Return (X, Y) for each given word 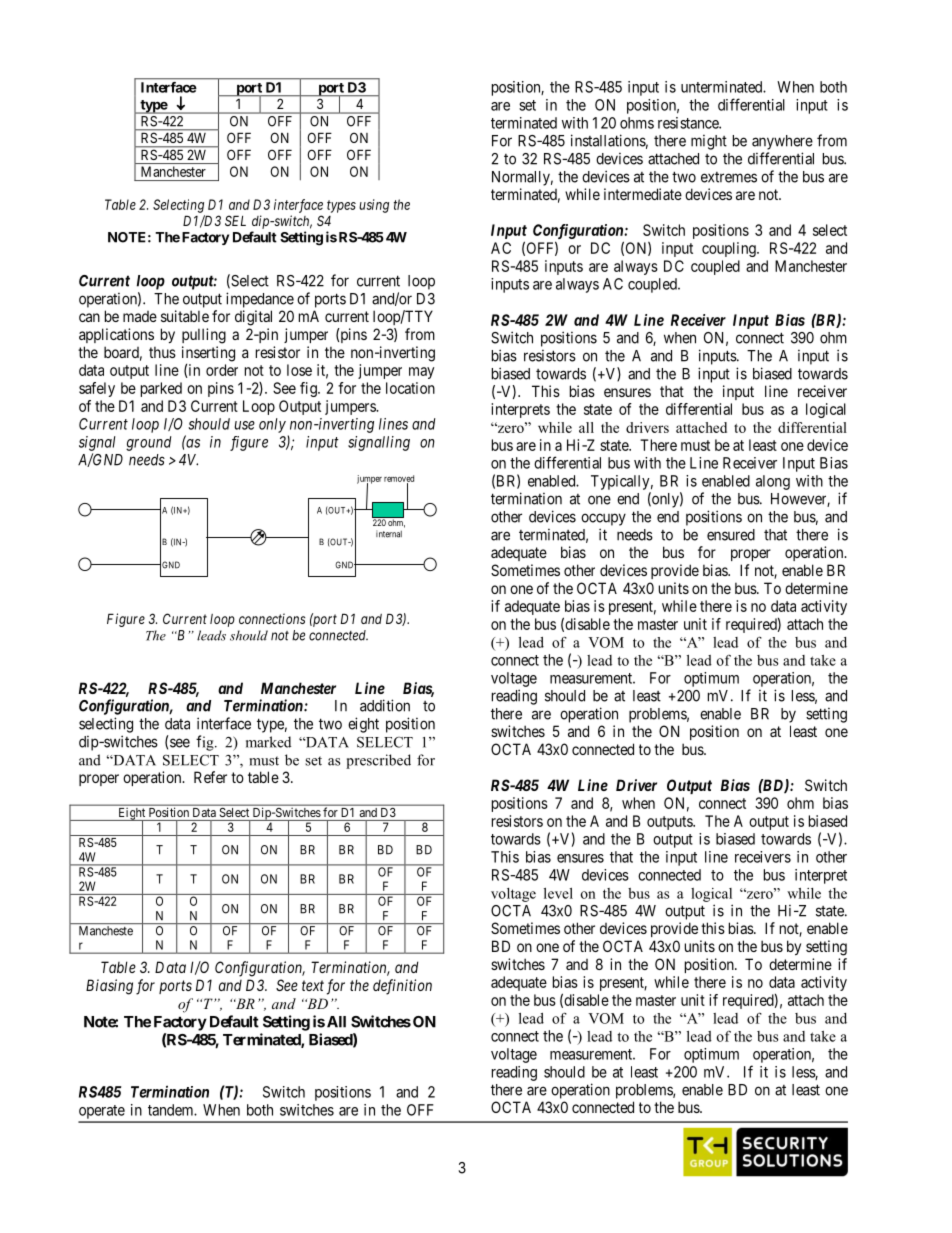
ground (148, 443)
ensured (731, 535)
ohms (637, 123)
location (410, 388)
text (313, 985)
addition (385, 705)
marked (268, 742)
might (709, 142)
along (773, 482)
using (374, 206)
